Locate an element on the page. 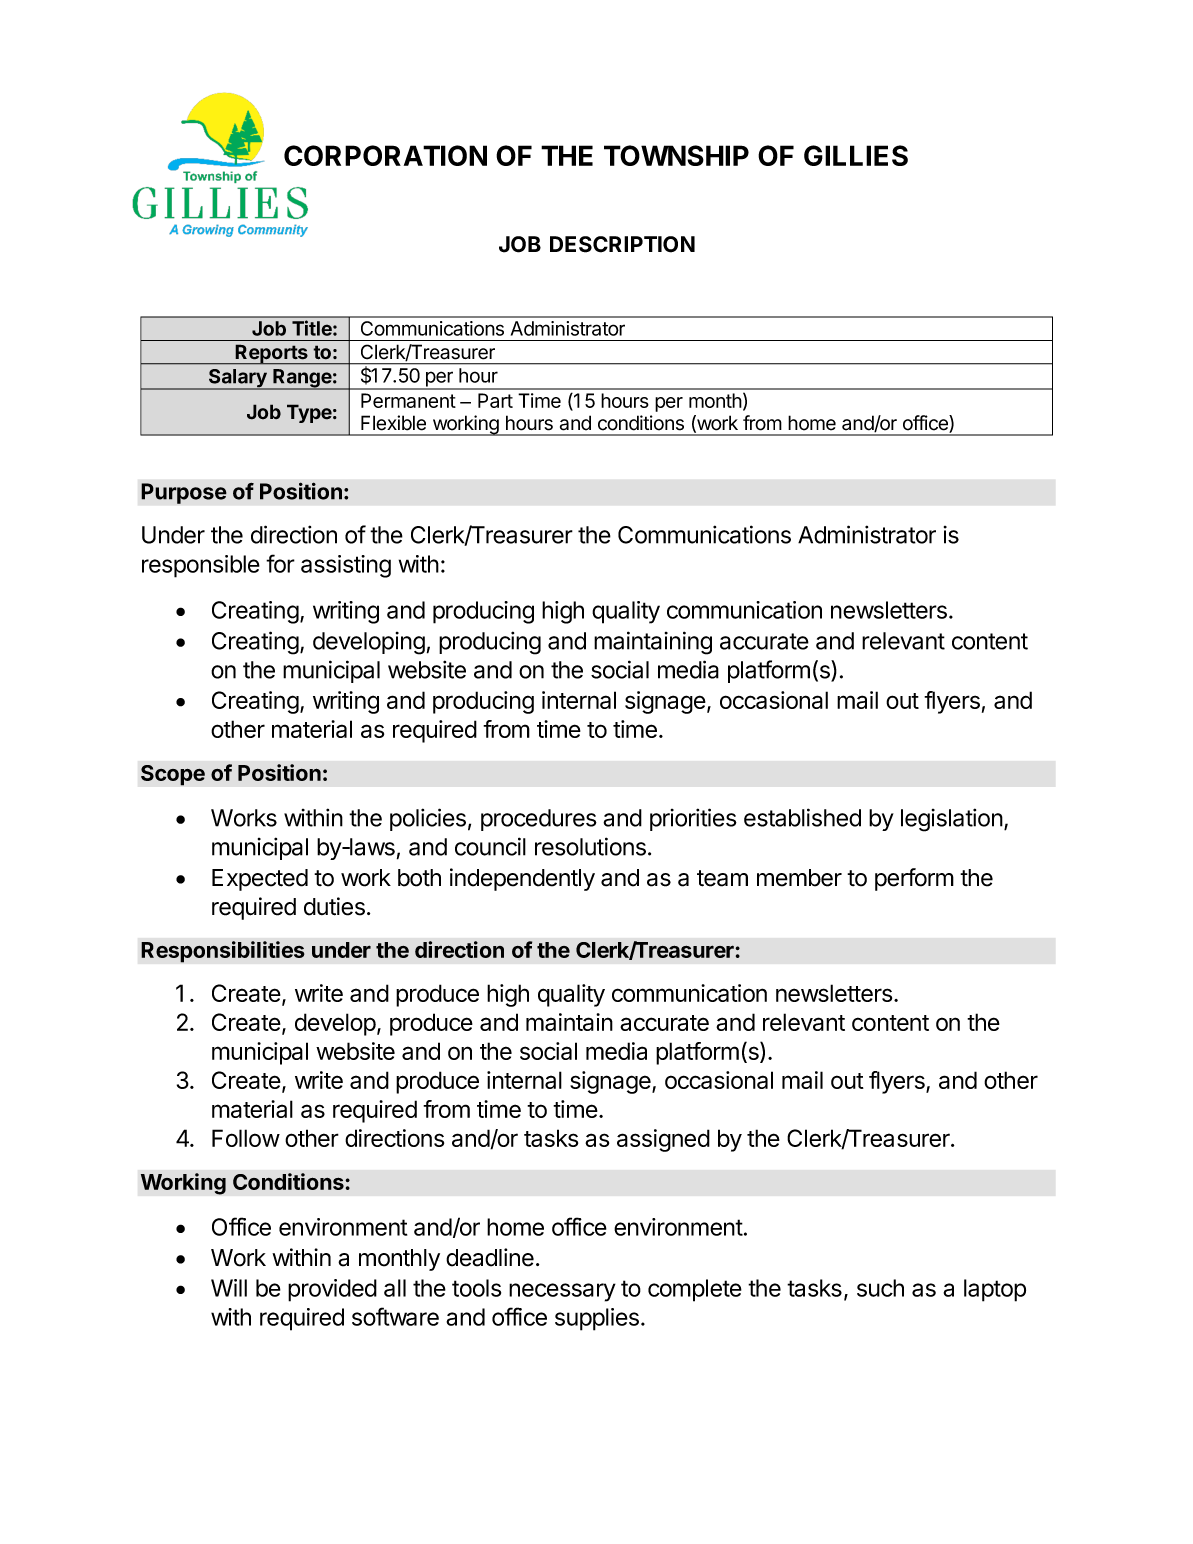 The width and height of the page is (1193, 1544). Scope is located at coordinates (173, 775).
